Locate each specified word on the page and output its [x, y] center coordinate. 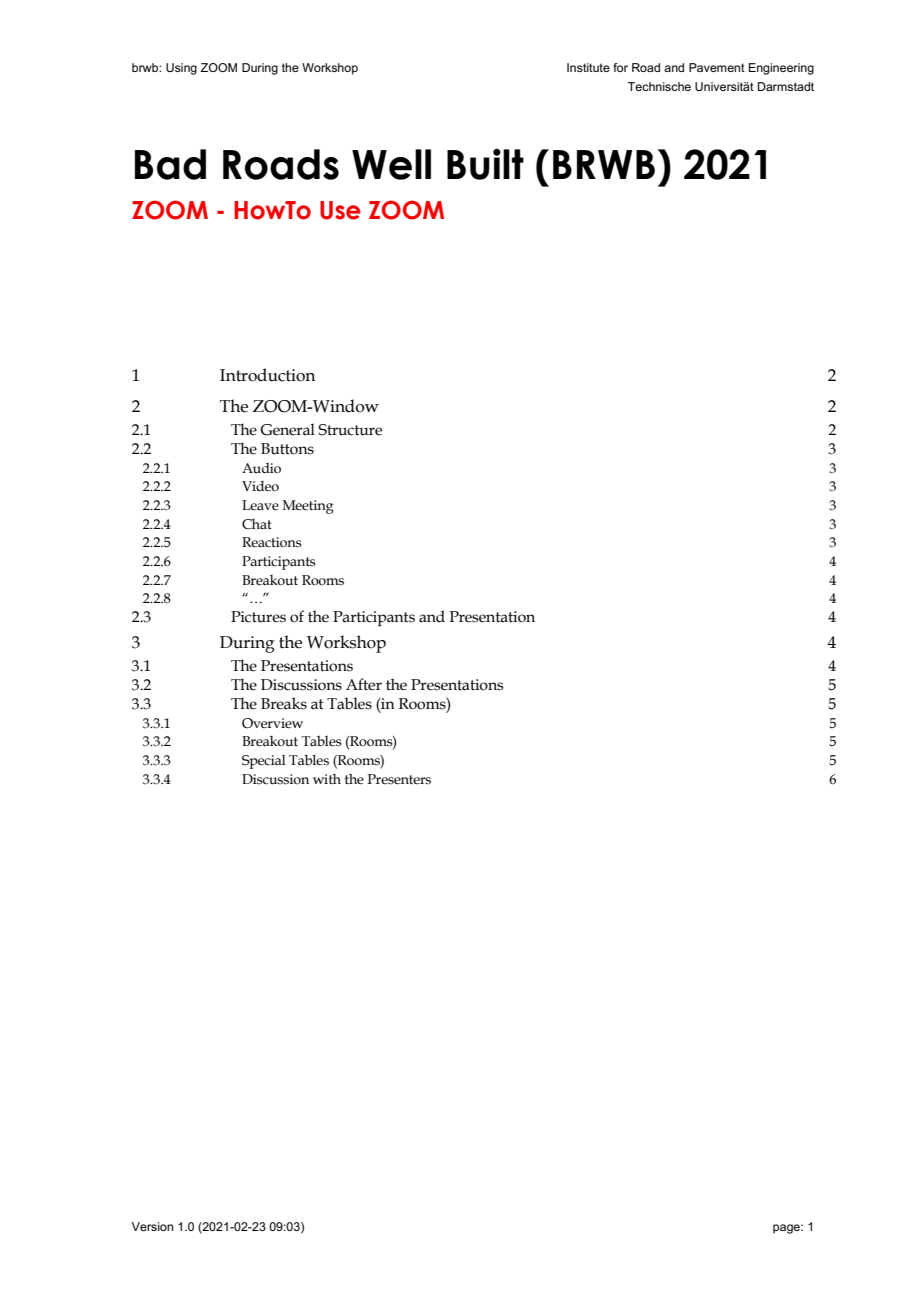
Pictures [258, 617]
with [327, 779]
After [364, 684]
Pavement [717, 67]
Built [485, 164]
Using [181, 69]
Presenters [399, 779]
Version [152, 1226]
